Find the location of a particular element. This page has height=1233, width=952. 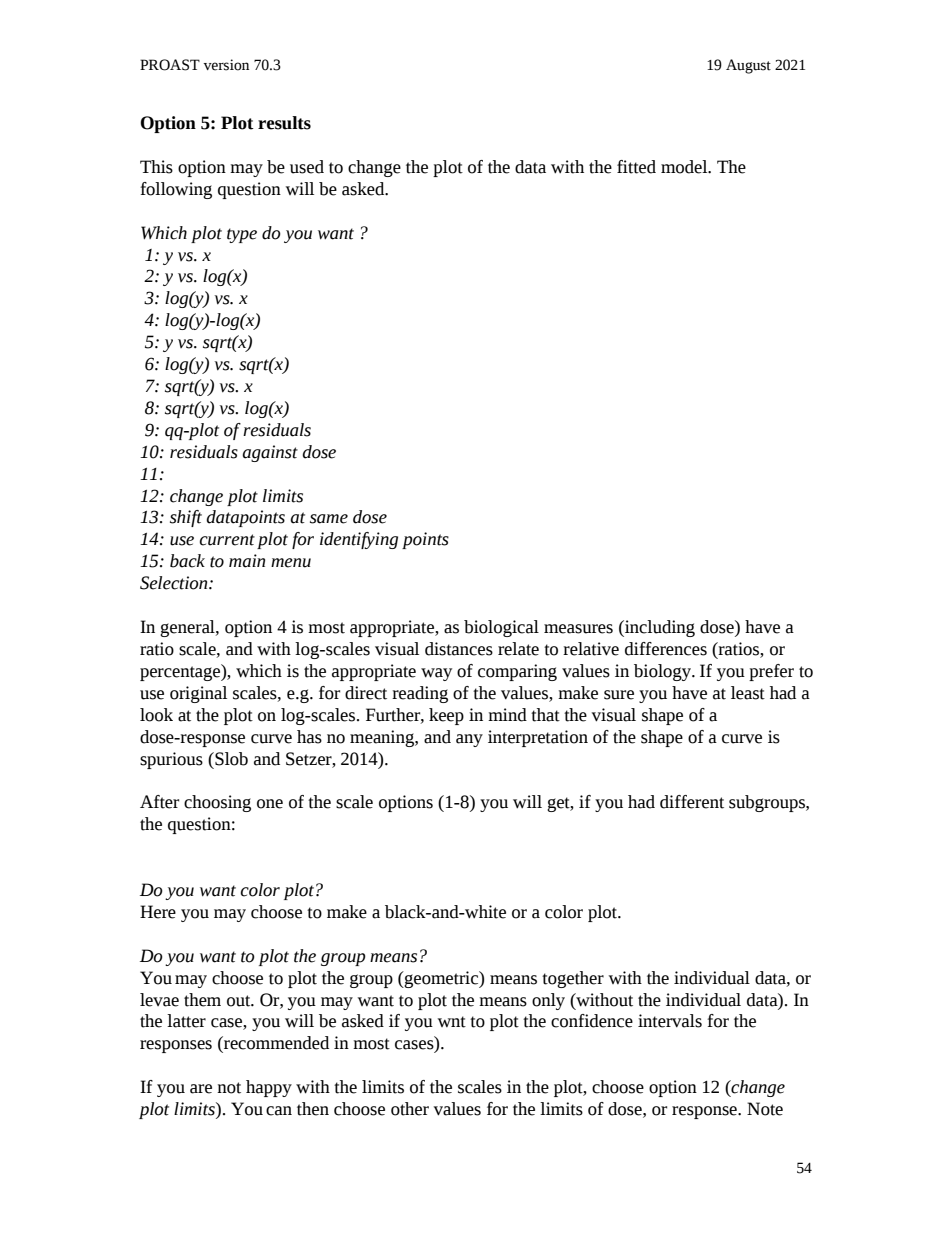

identifying is located at coordinates (359, 540).
